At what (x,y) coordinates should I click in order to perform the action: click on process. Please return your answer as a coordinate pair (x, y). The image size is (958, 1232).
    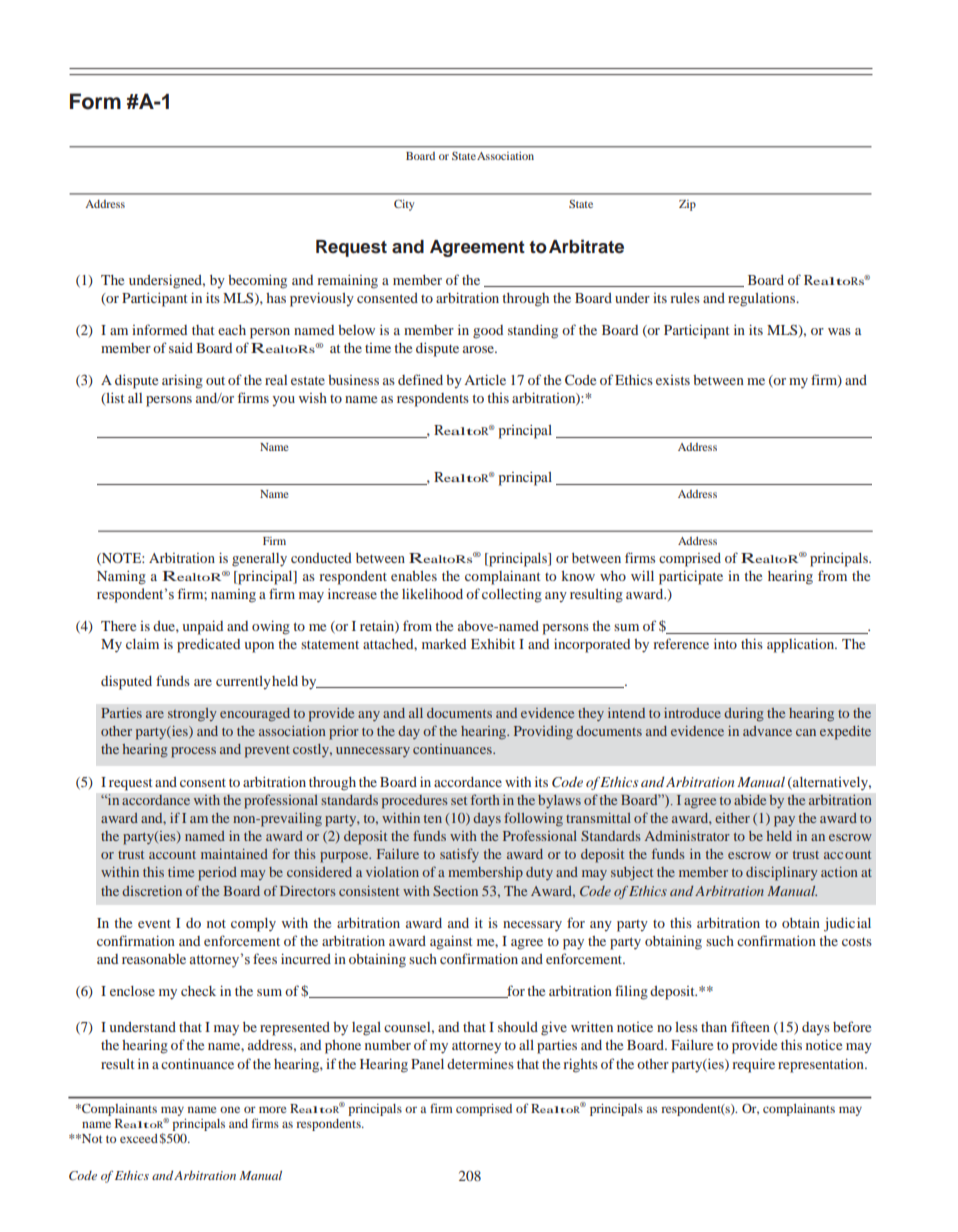
    Looking at the image, I should click on (193, 752).
